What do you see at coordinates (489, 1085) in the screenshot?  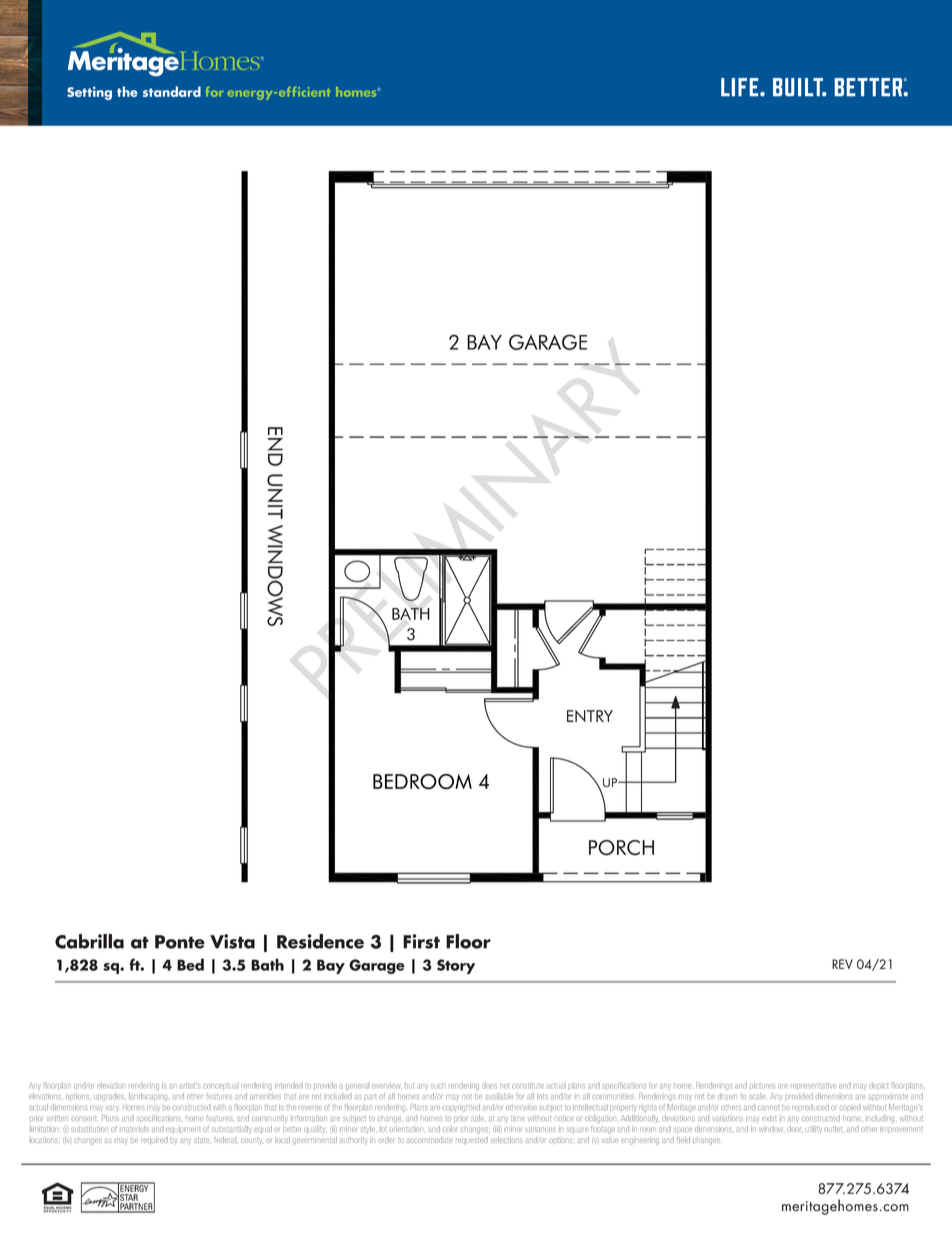 I see `does` at bounding box center [489, 1085].
